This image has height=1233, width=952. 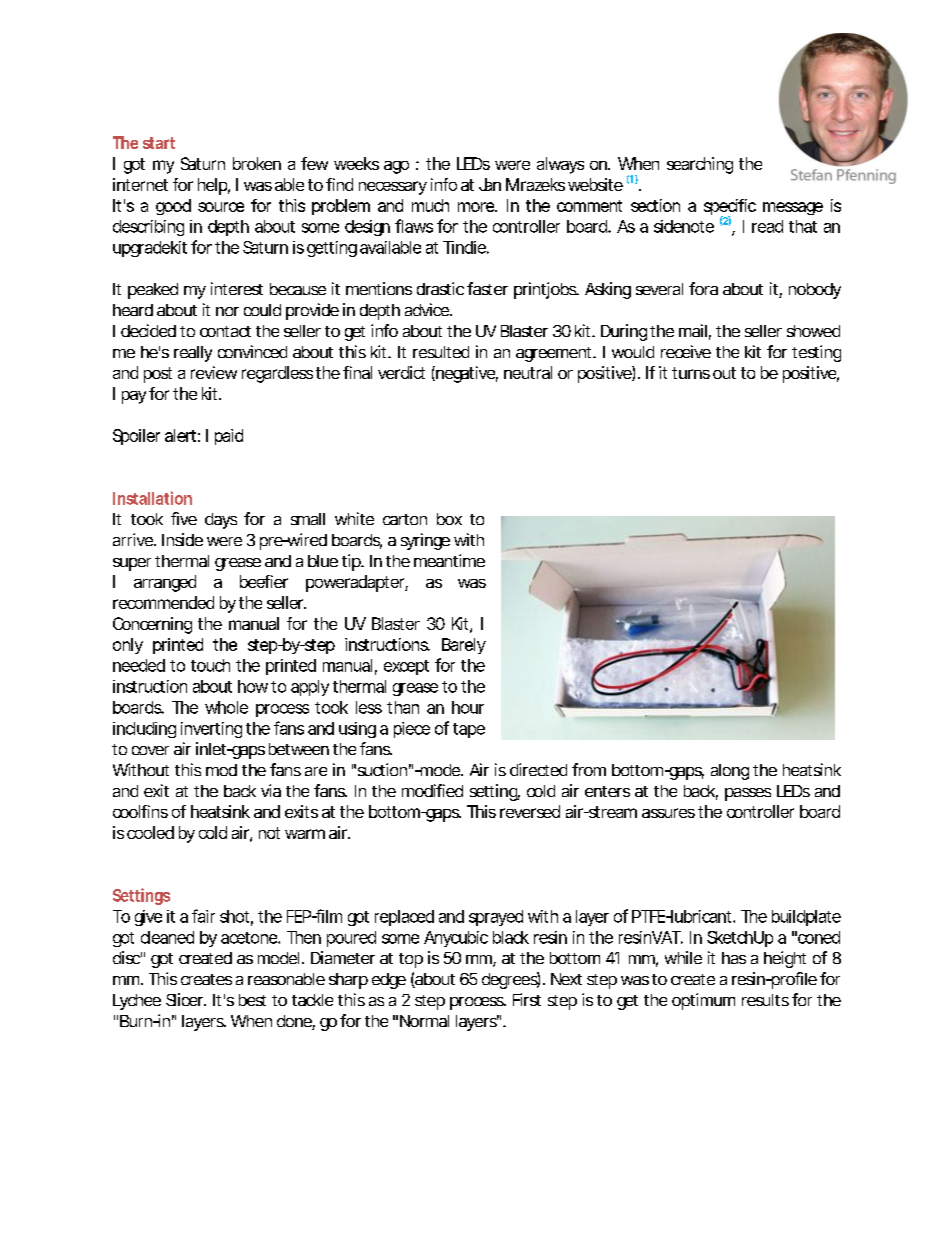 What do you see at coordinates (165, 583) in the image?
I see `arranged` at bounding box center [165, 583].
